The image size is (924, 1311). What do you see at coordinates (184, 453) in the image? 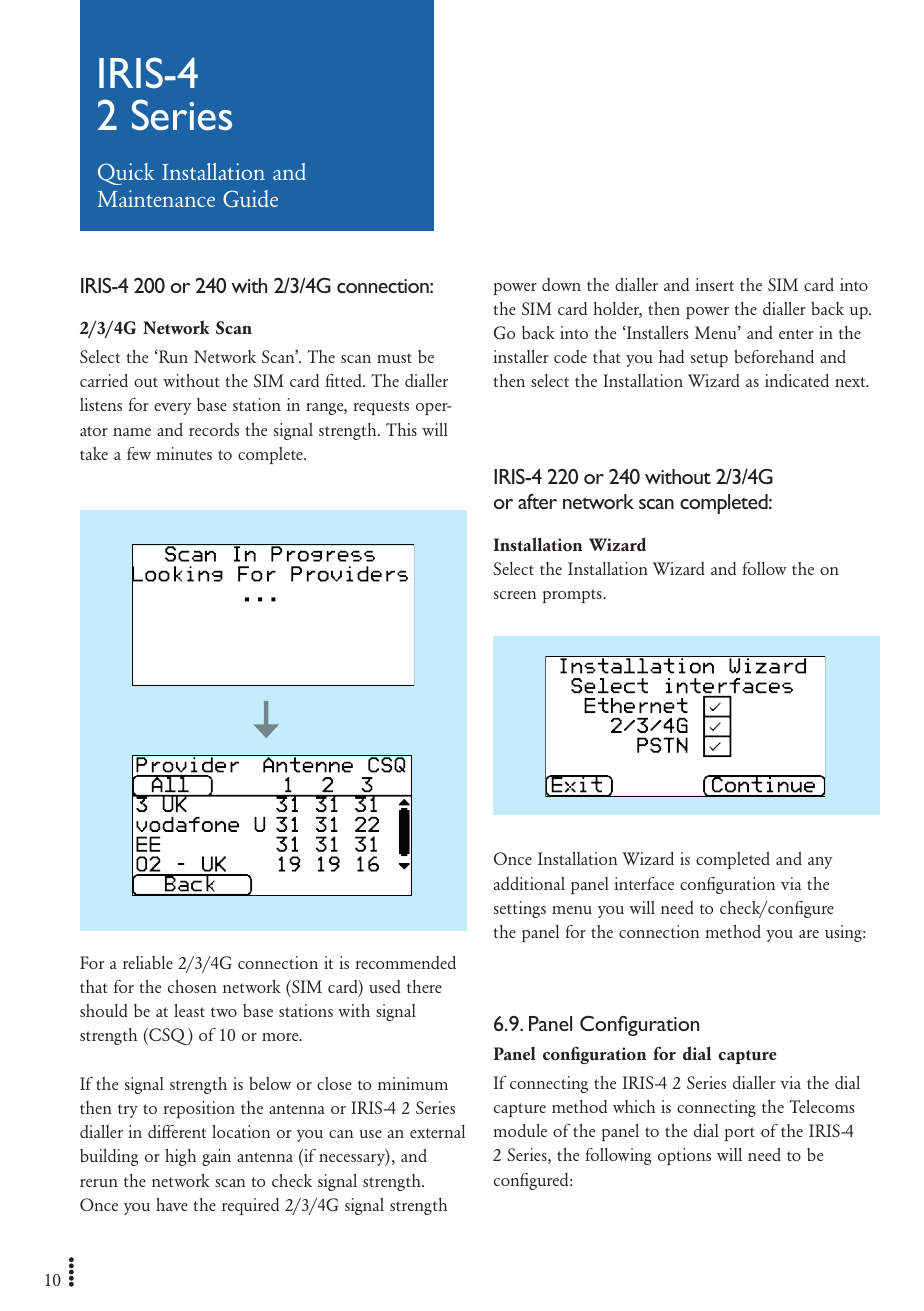
I see `minutes` at bounding box center [184, 453].
